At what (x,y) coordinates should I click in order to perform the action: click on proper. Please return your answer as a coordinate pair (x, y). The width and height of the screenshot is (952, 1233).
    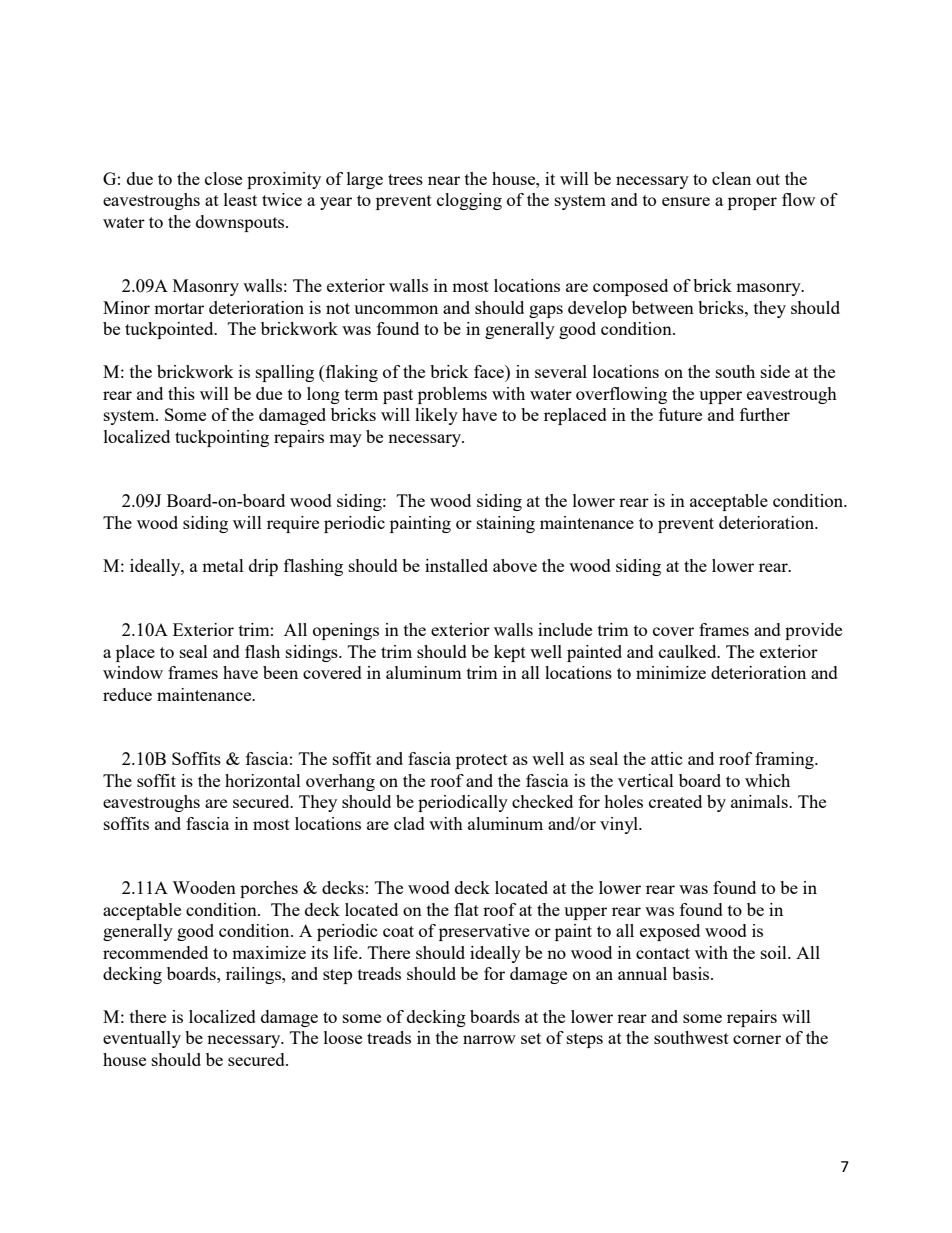
    Looking at the image, I should click on (752, 203).
